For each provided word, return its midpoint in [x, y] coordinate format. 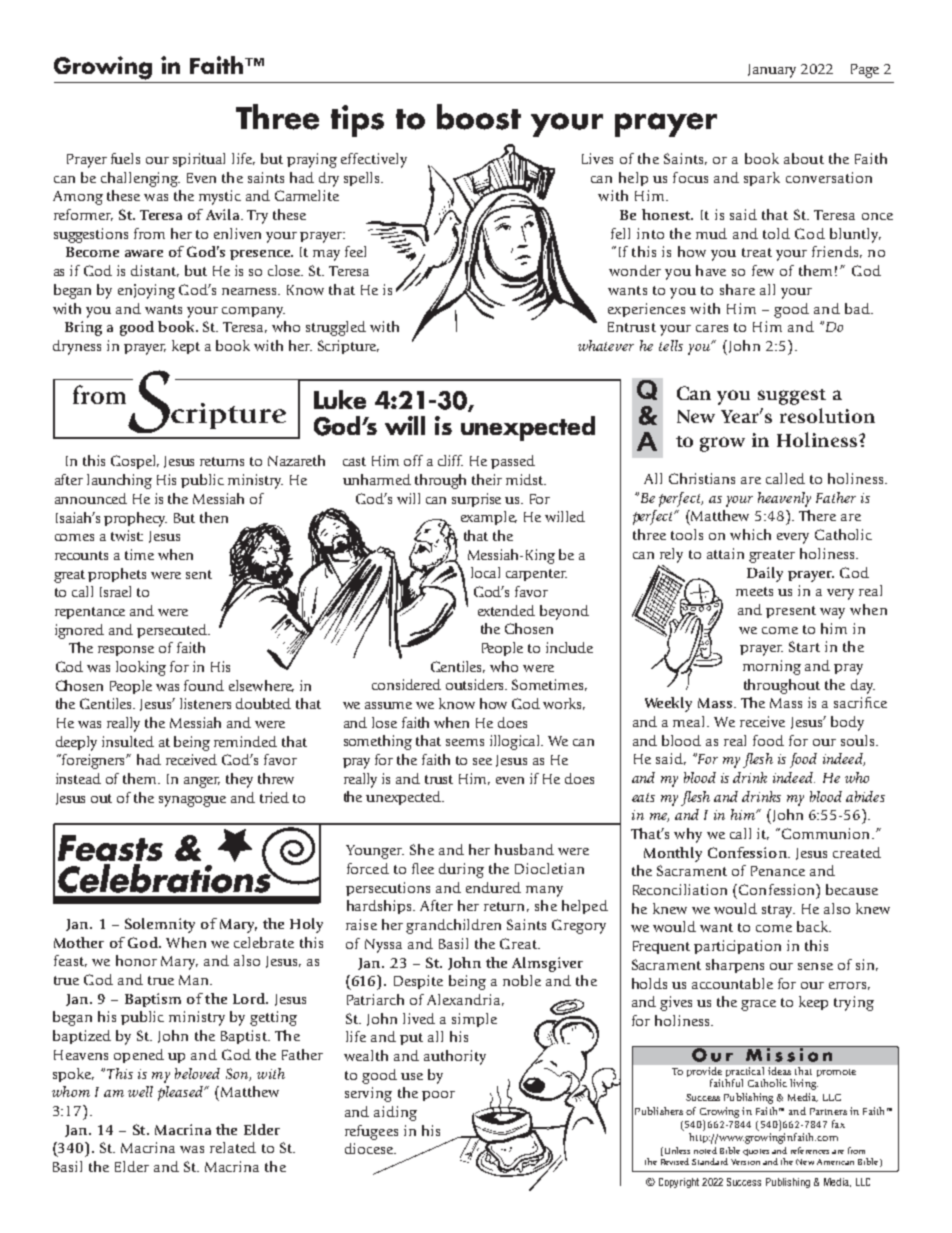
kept [186, 347]
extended [506, 610]
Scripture [348, 347]
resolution [827, 415]
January [772, 71]
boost [479, 117]
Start [804, 646]
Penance [778, 871]
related [233, 1147]
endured [493, 887]
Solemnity [160, 925]
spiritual [199, 160]
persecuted [173, 631]
